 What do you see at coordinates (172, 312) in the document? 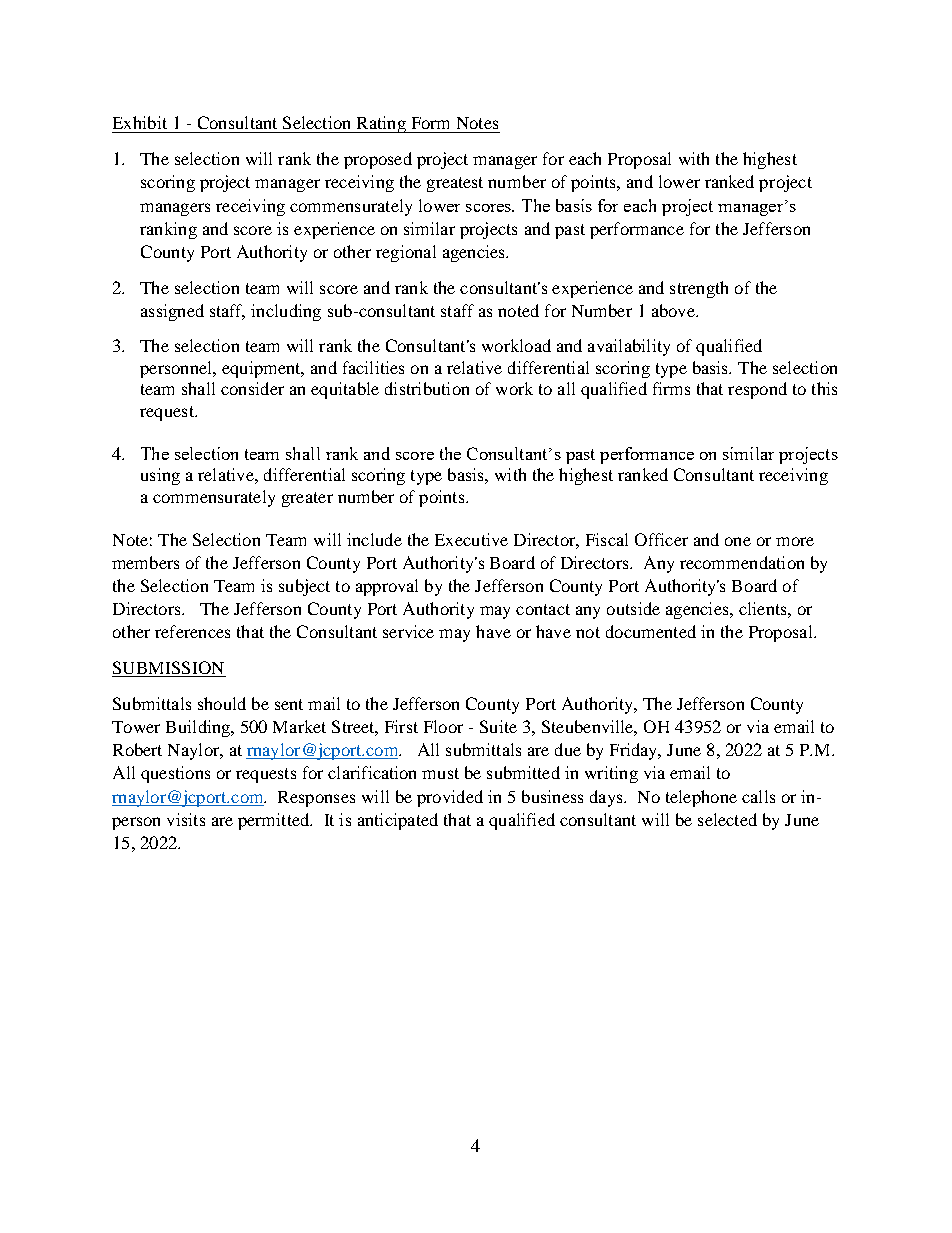
I see `assigned` at bounding box center [172, 312].
